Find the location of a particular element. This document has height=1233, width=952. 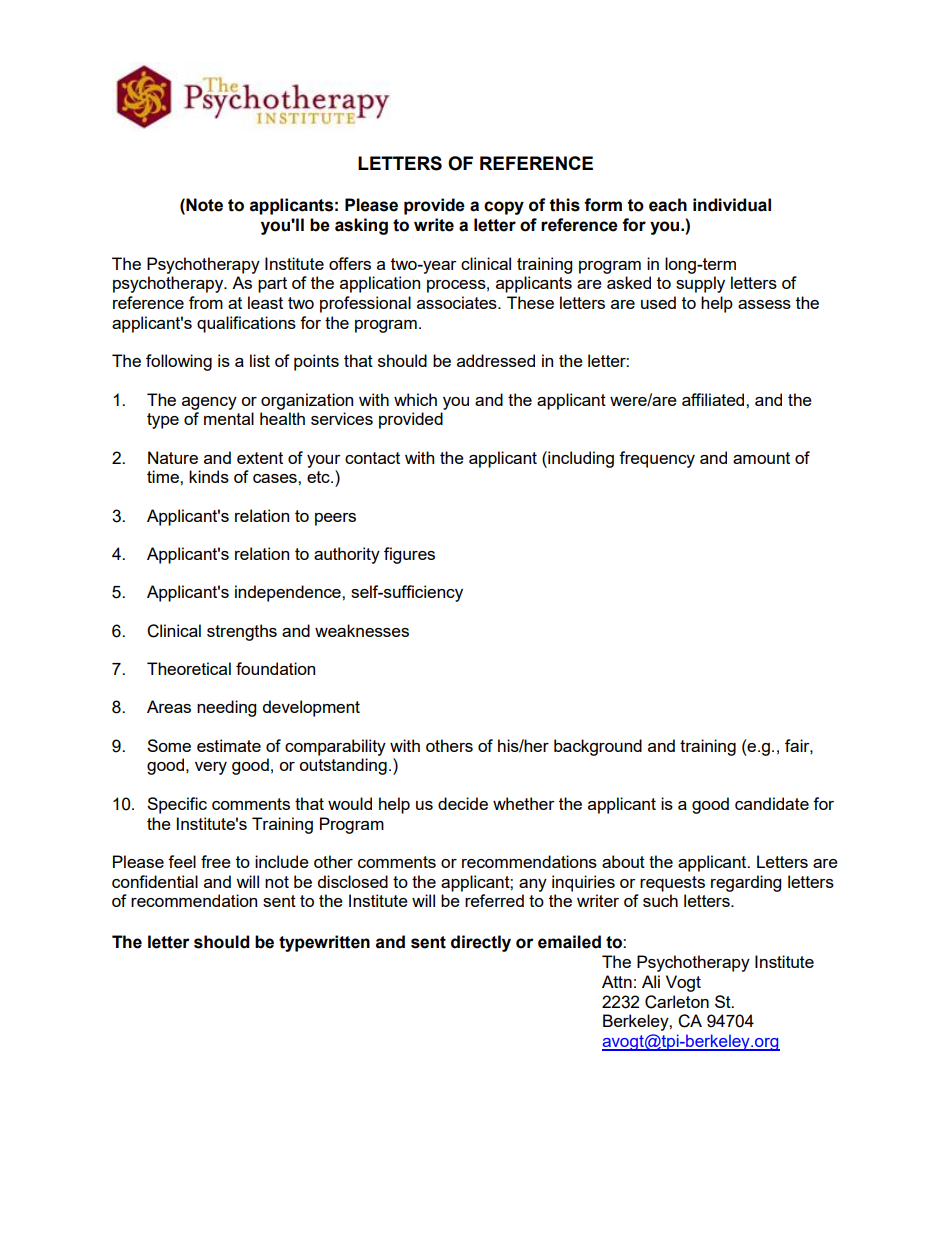

each is located at coordinates (668, 205).
